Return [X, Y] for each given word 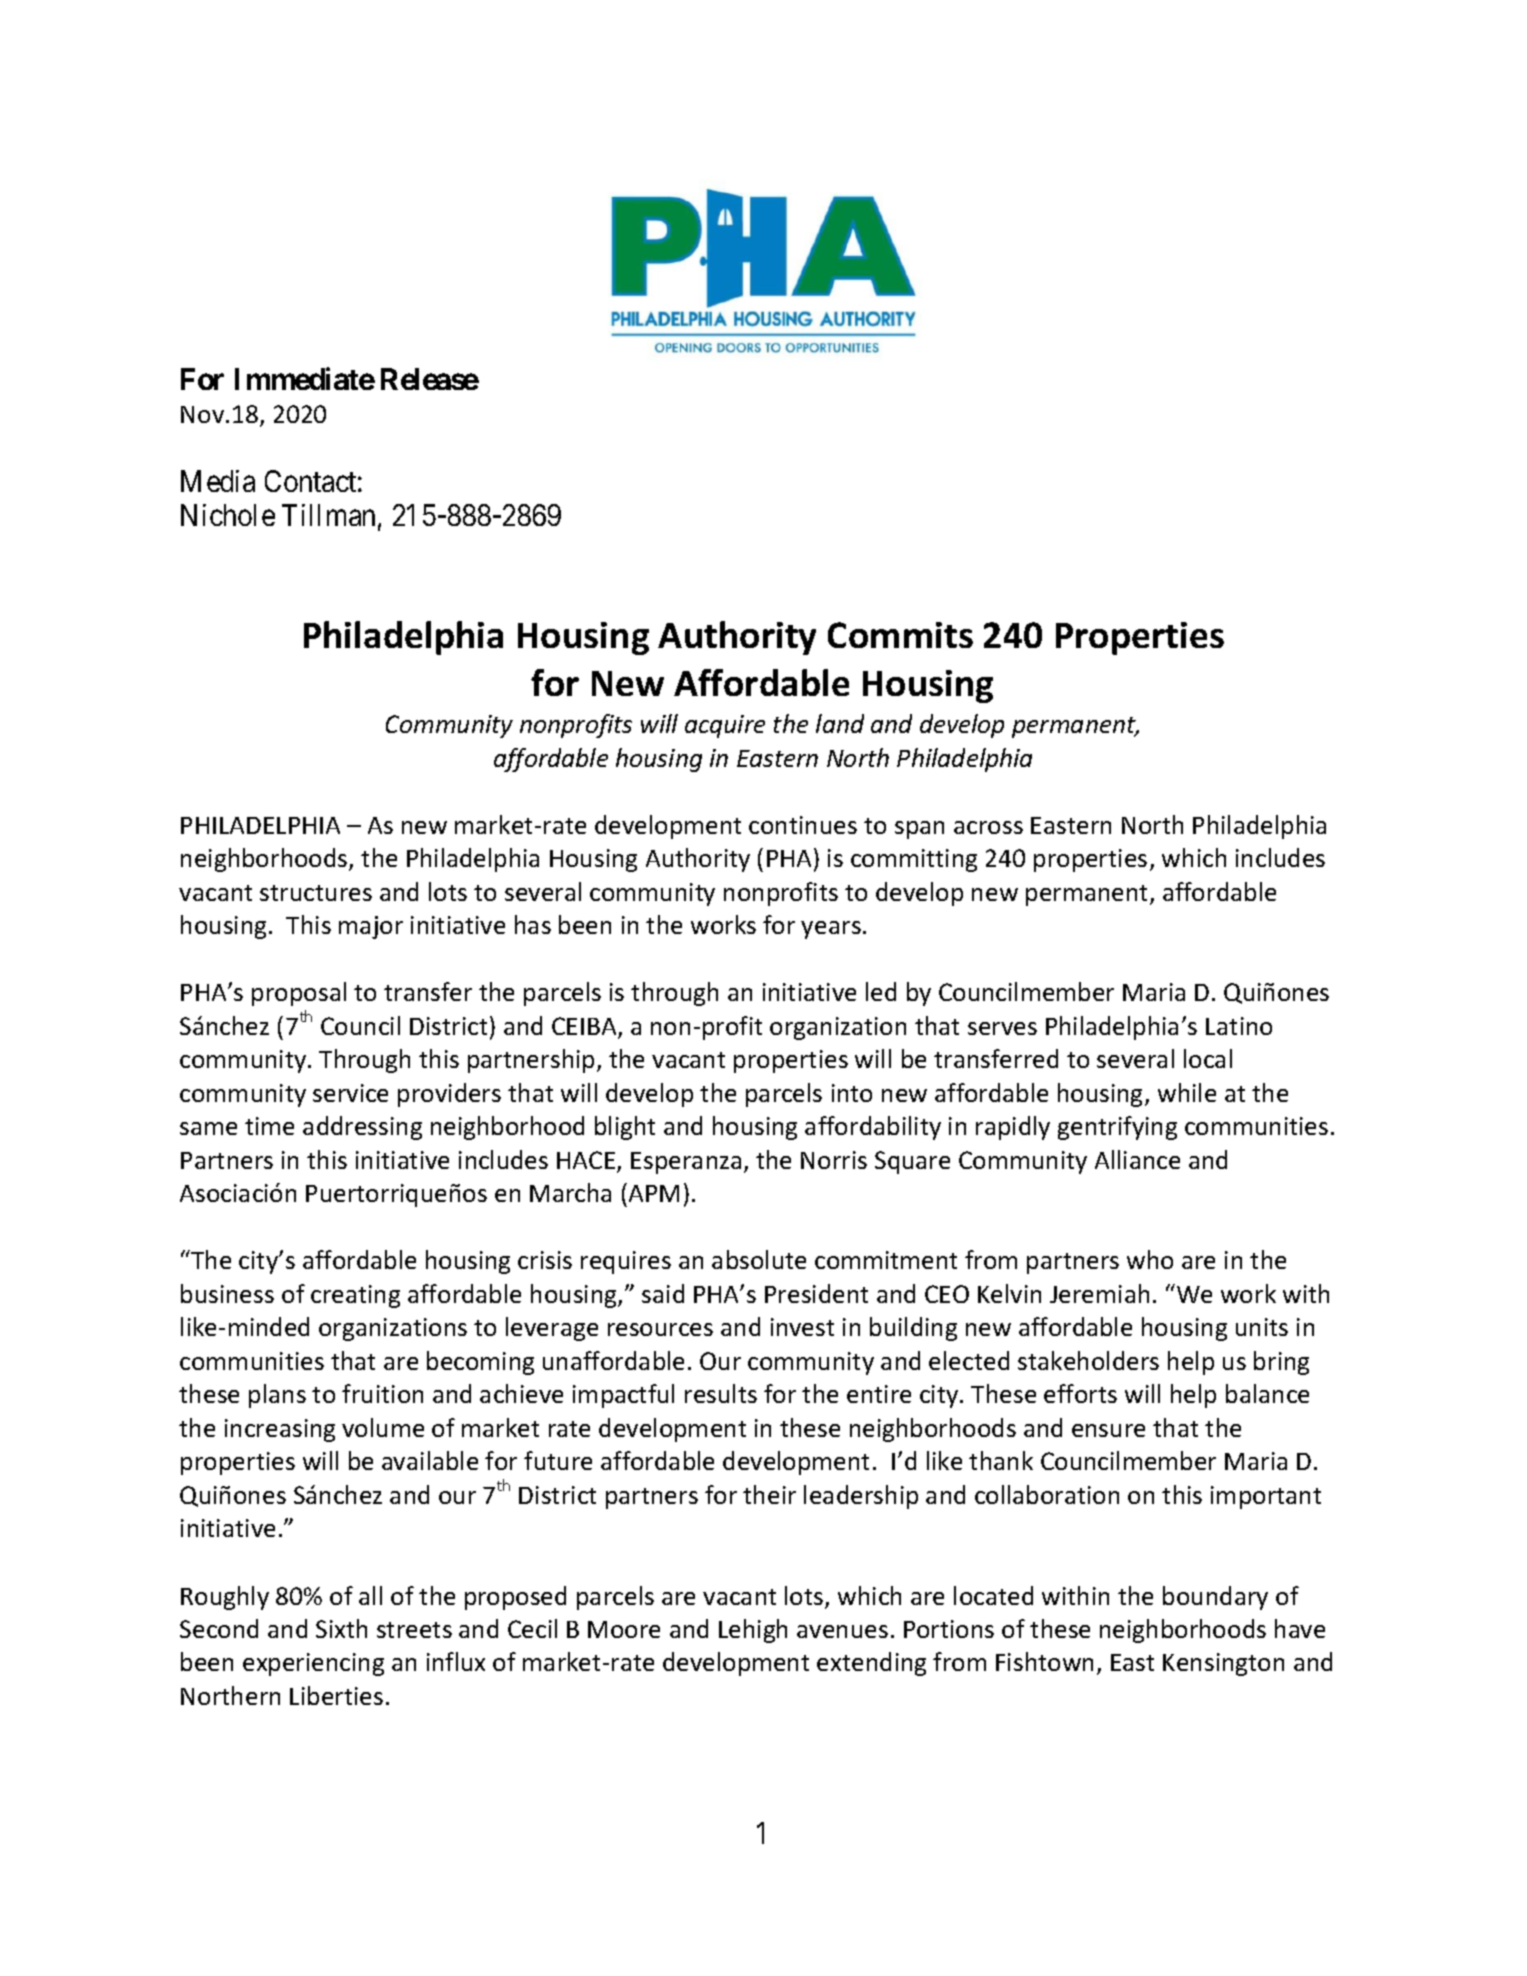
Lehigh [753, 1631]
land [840, 723]
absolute [759, 1259]
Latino [1239, 1026]
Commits [900, 635]
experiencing [313, 1664]
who [1150, 1259]
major [371, 927]
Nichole [228, 515]
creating [355, 1296]
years [831, 930]
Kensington [1223, 1664]
